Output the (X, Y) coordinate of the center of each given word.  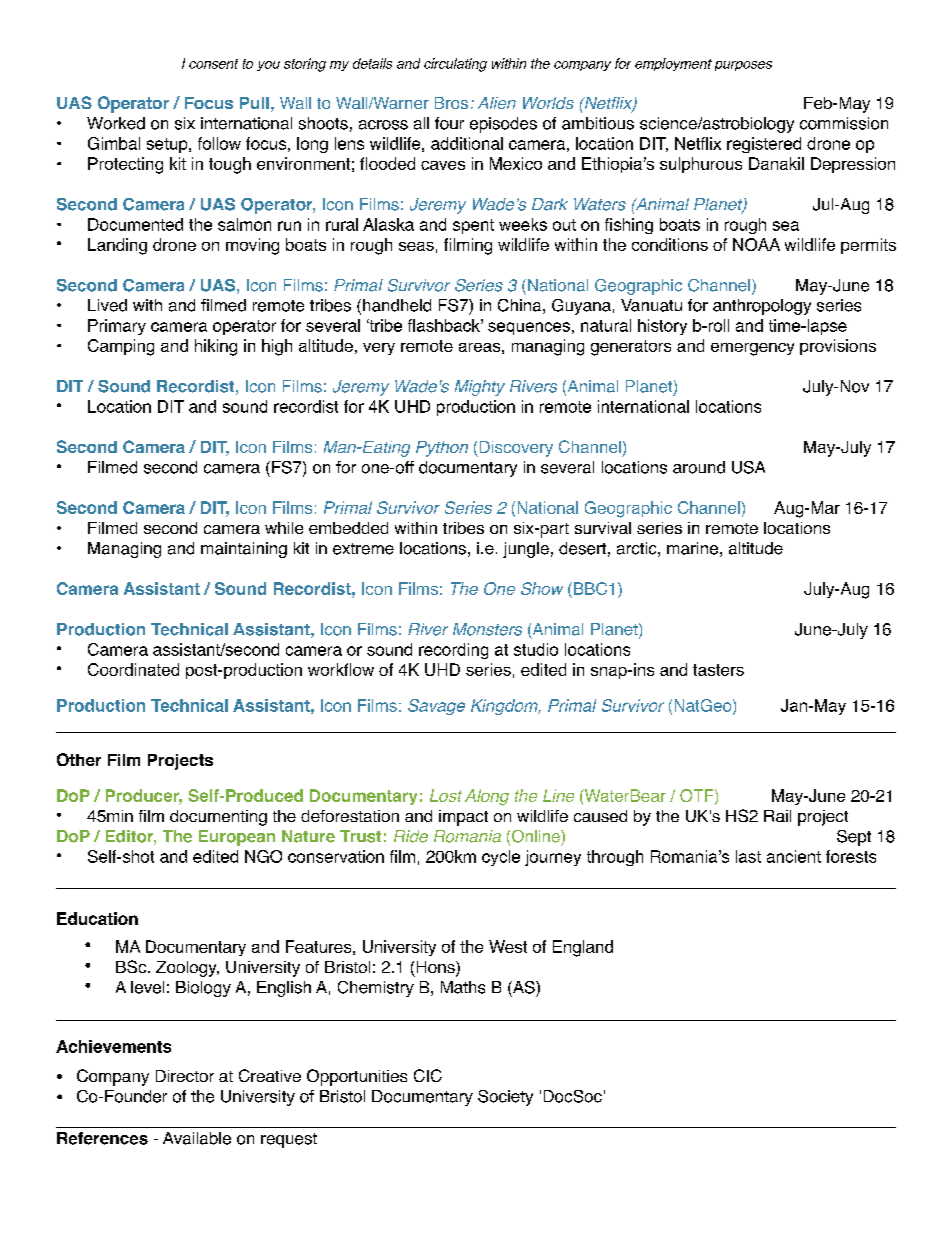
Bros (451, 103)
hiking (216, 347)
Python (442, 449)
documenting (218, 818)
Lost (446, 795)
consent (213, 64)
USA (748, 467)
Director (185, 1076)
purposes (743, 66)
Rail (777, 816)
